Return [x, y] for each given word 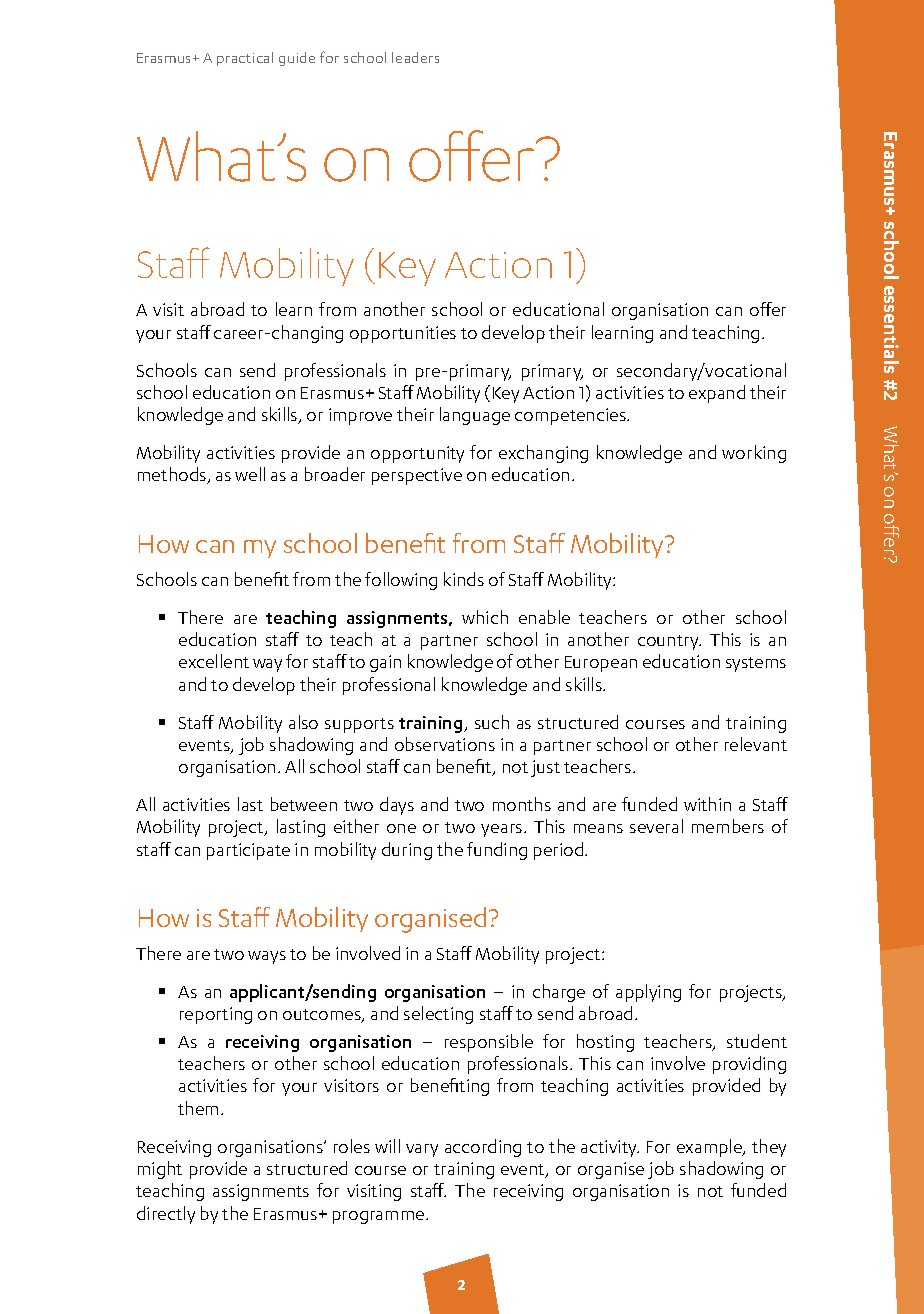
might [160, 1170]
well [250, 474]
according [483, 1148]
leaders [415, 57]
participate [248, 851]
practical [245, 59]
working [754, 454]
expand [717, 394]
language [475, 416]
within [707, 804]
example [710, 1148]
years [503, 830]
